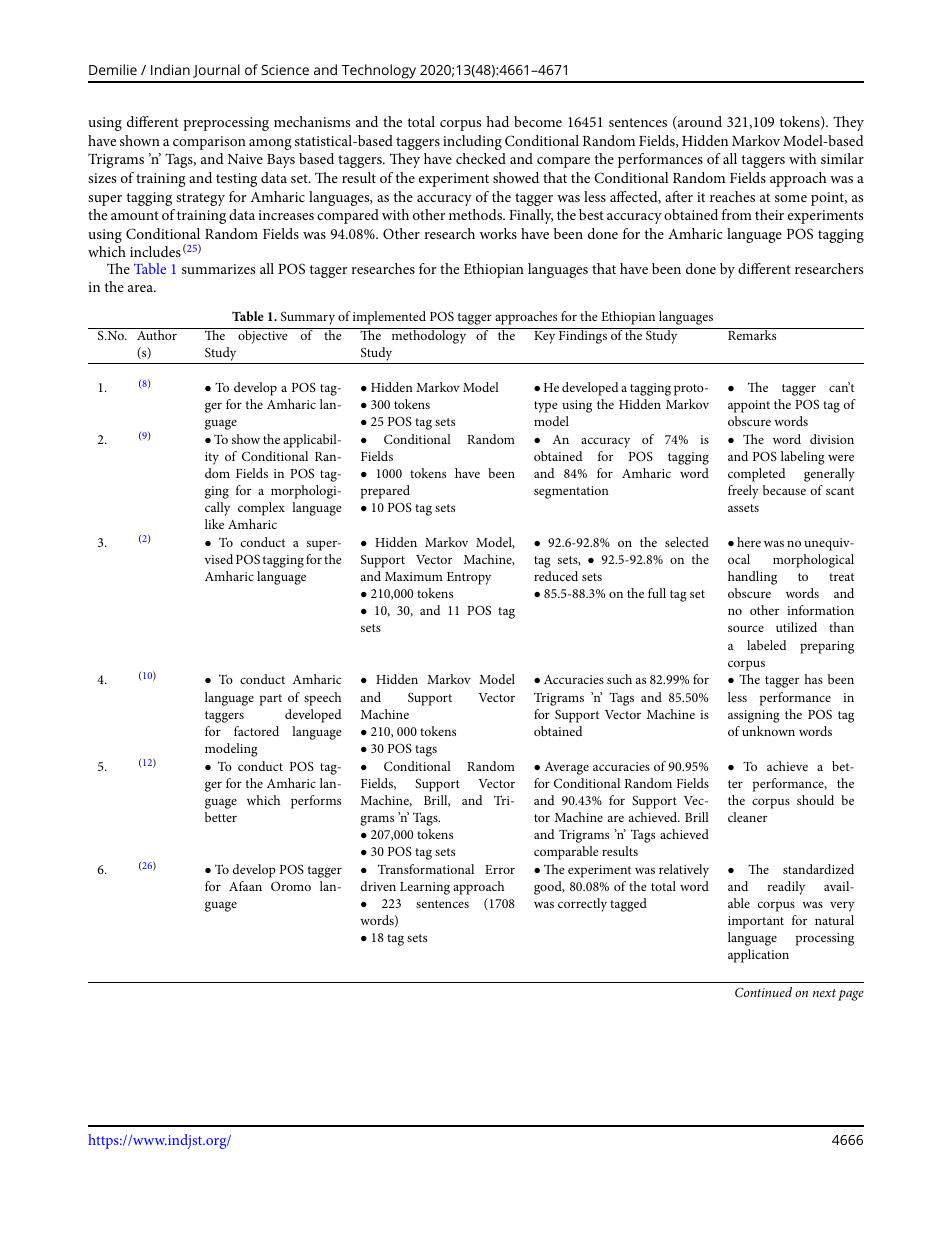 This screenshot has height=1233, width=952. What do you see at coordinates (566, 768) in the screenshot?
I see `Average` at bounding box center [566, 768].
